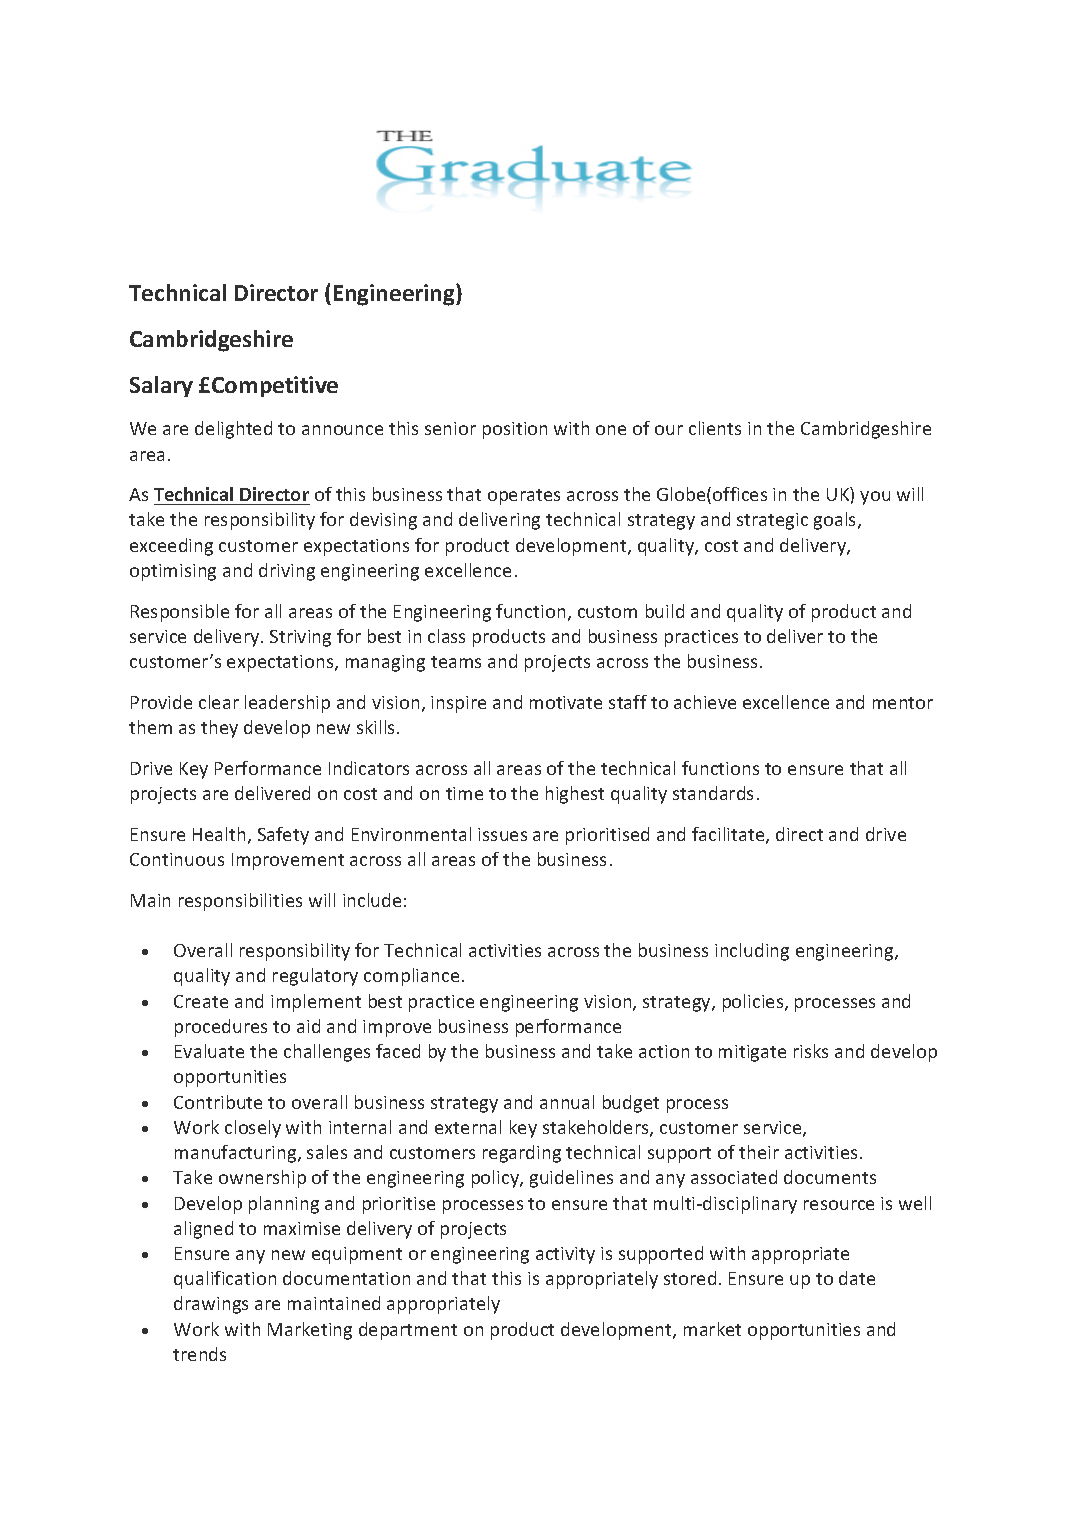 Image resolution: width=1070 pixels, height=1513 pixels. I want to click on mentor, so click(903, 703).
